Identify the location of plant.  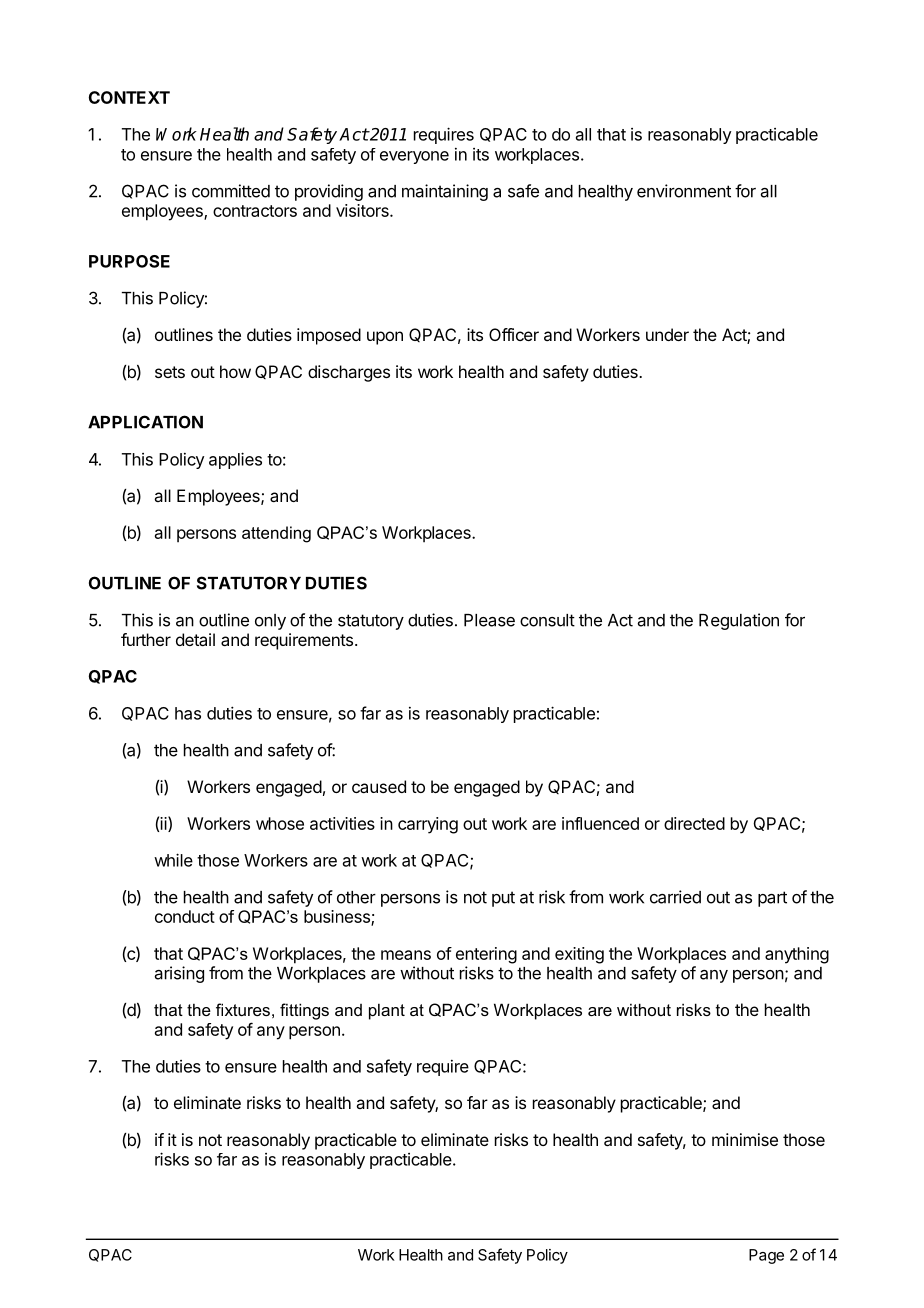
(387, 1011).
